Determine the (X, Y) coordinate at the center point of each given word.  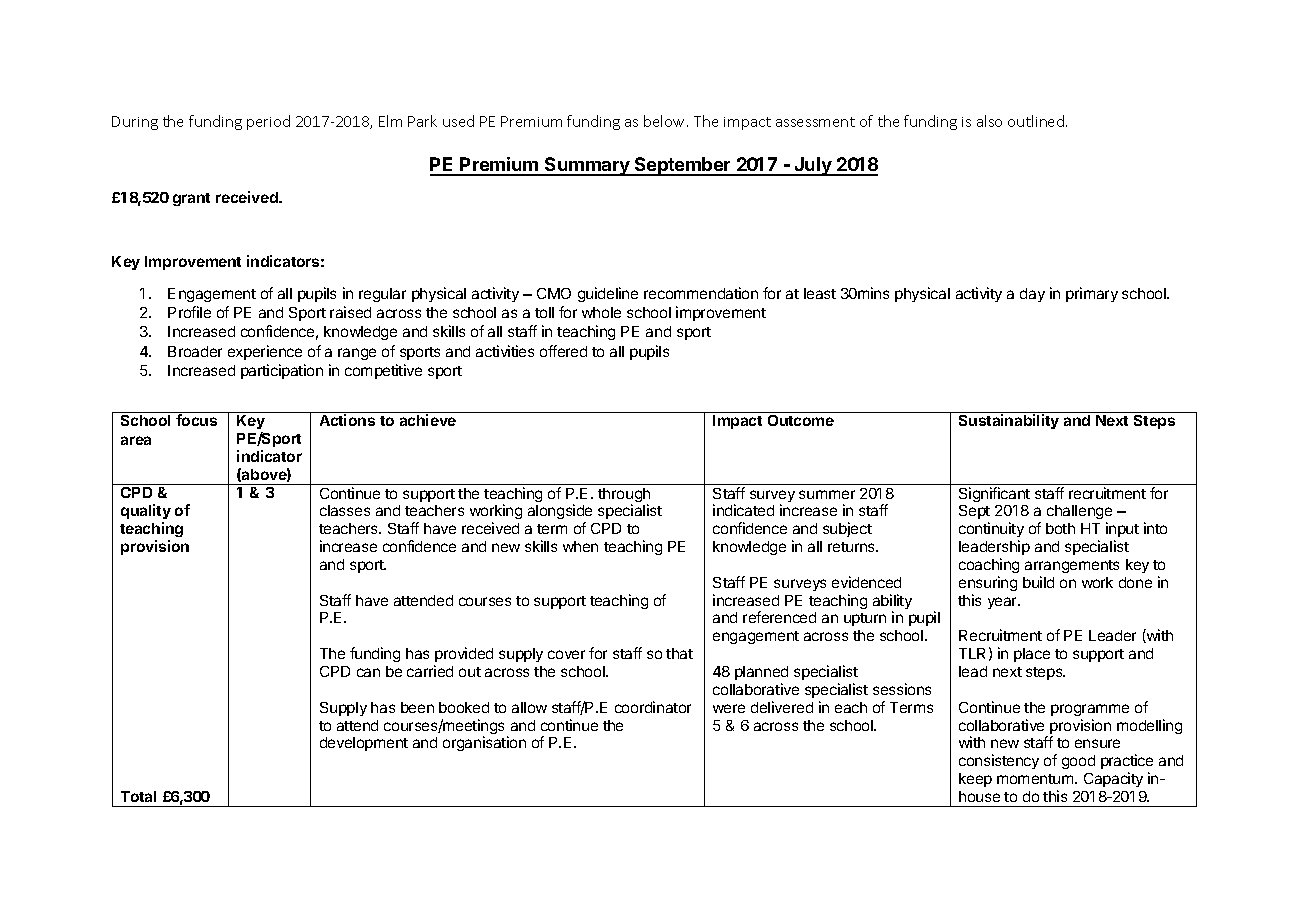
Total (138, 796)
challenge (1079, 514)
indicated (743, 510)
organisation (484, 743)
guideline (608, 294)
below (666, 121)
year (1003, 603)
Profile (189, 312)
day (1032, 295)
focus (196, 420)
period (268, 122)
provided (464, 654)
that (679, 653)
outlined (1037, 121)
